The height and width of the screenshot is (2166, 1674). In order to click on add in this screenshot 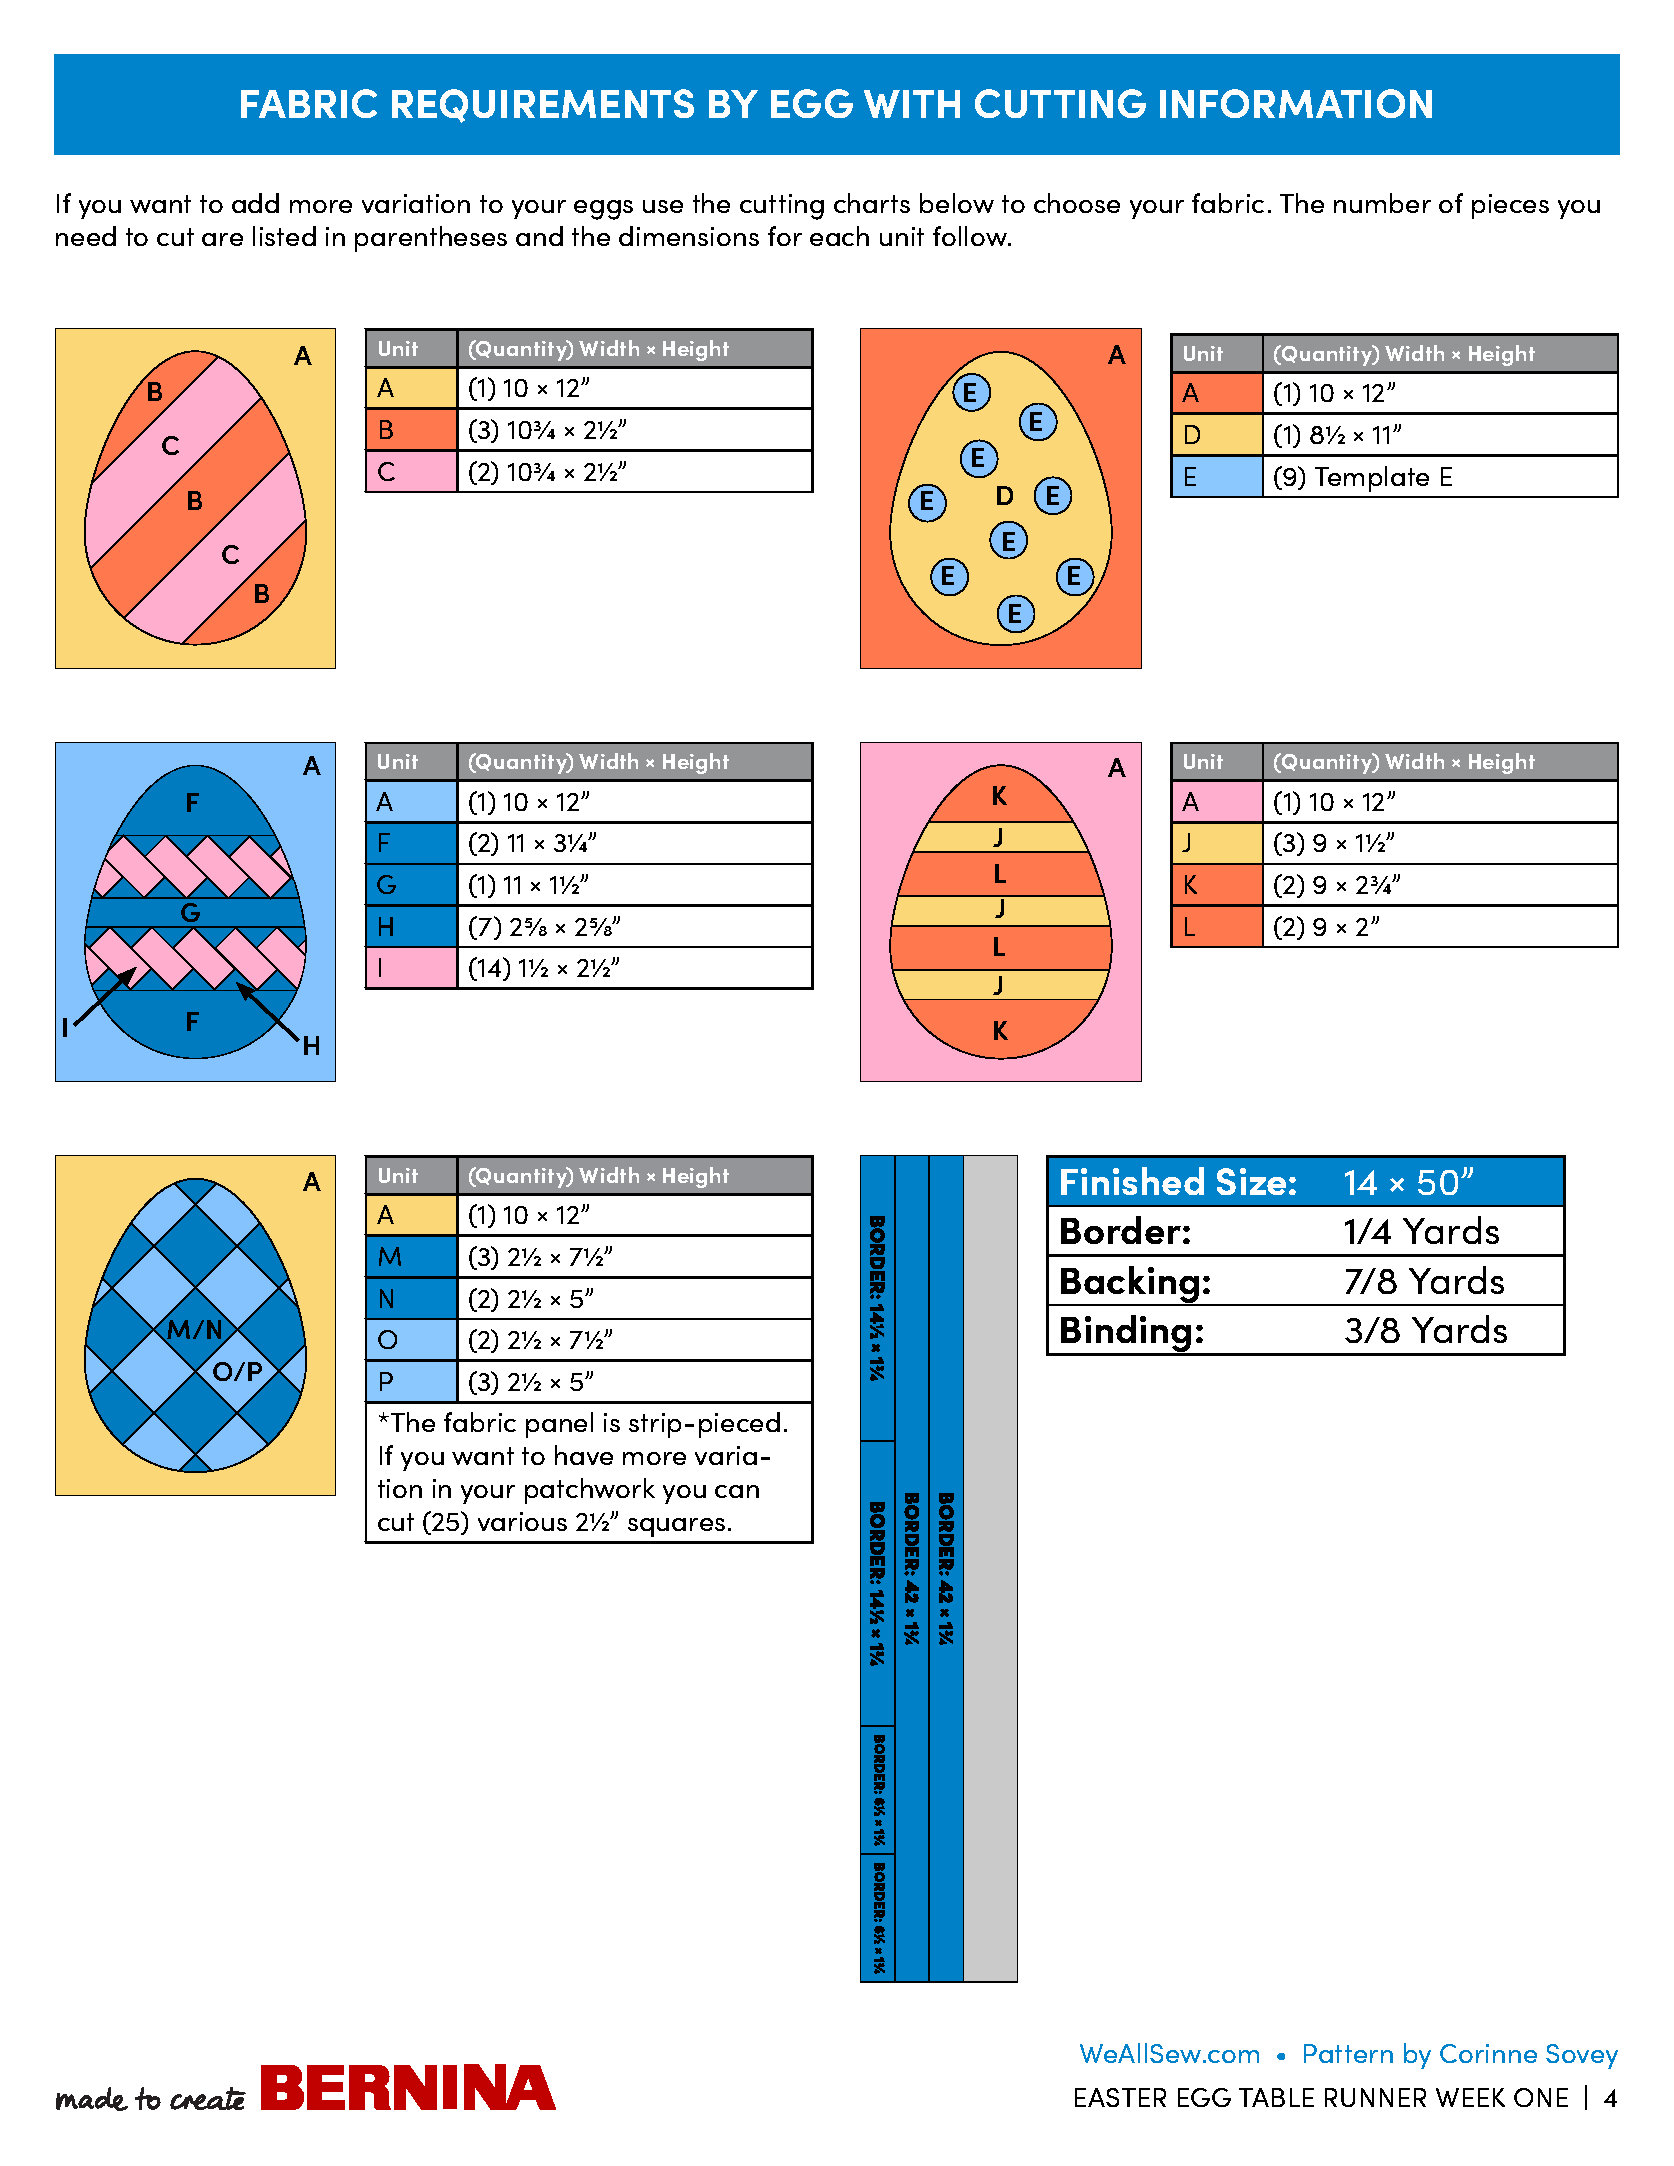, I will do `click(255, 203)`.
